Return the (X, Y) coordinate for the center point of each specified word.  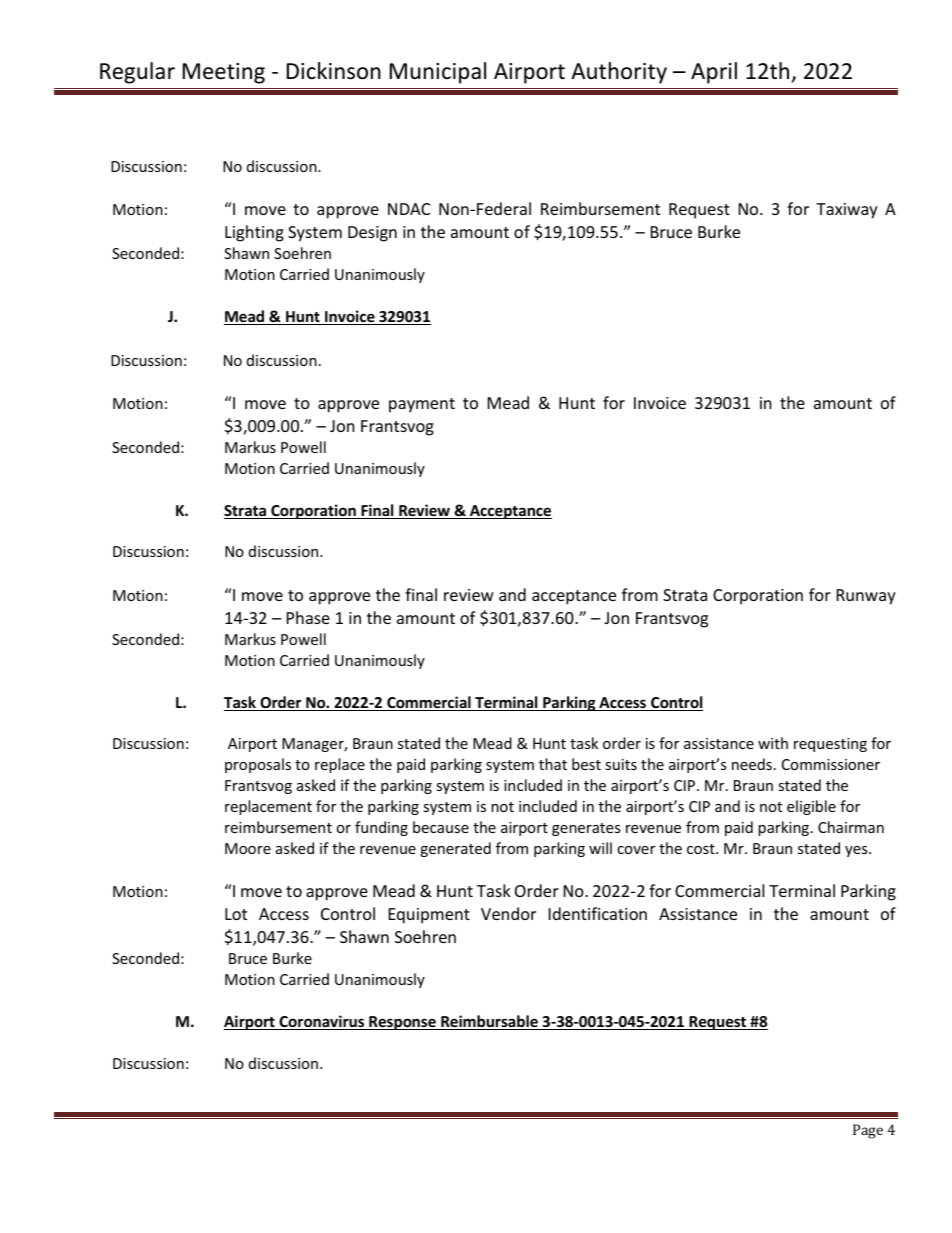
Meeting (224, 73)
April (714, 73)
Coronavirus (322, 1022)
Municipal (438, 73)
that (553, 764)
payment (422, 405)
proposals (258, 765)
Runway (866, 597)
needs (752, 764)
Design (372, 234)
